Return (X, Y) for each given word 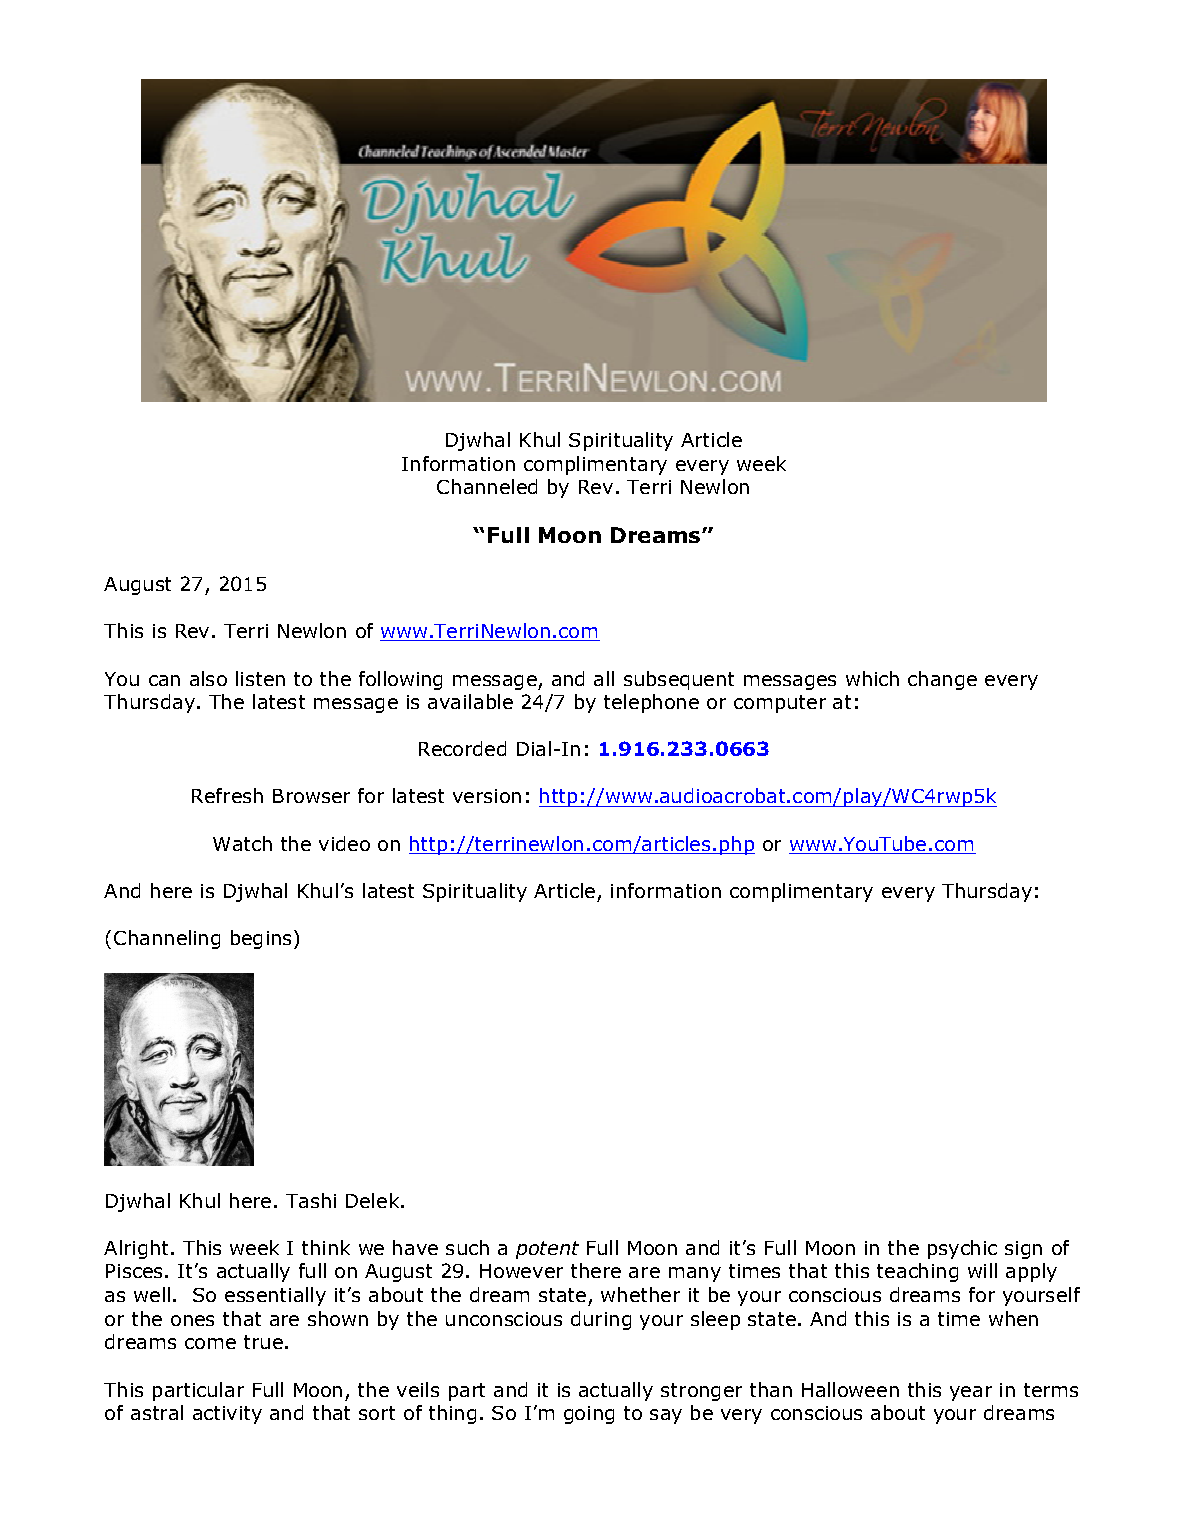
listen (260, 678)
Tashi (311, 1200)
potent (547, 1250)
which (872, 678)
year (971, 1393)
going (589, 1415)
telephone (651, 703)
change (942, 680)
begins (263, 939)
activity (227, 1415)
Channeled (487, 486)
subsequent (679, 680)
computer (780, 704)
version (487, 796)
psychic (962, 1249)
